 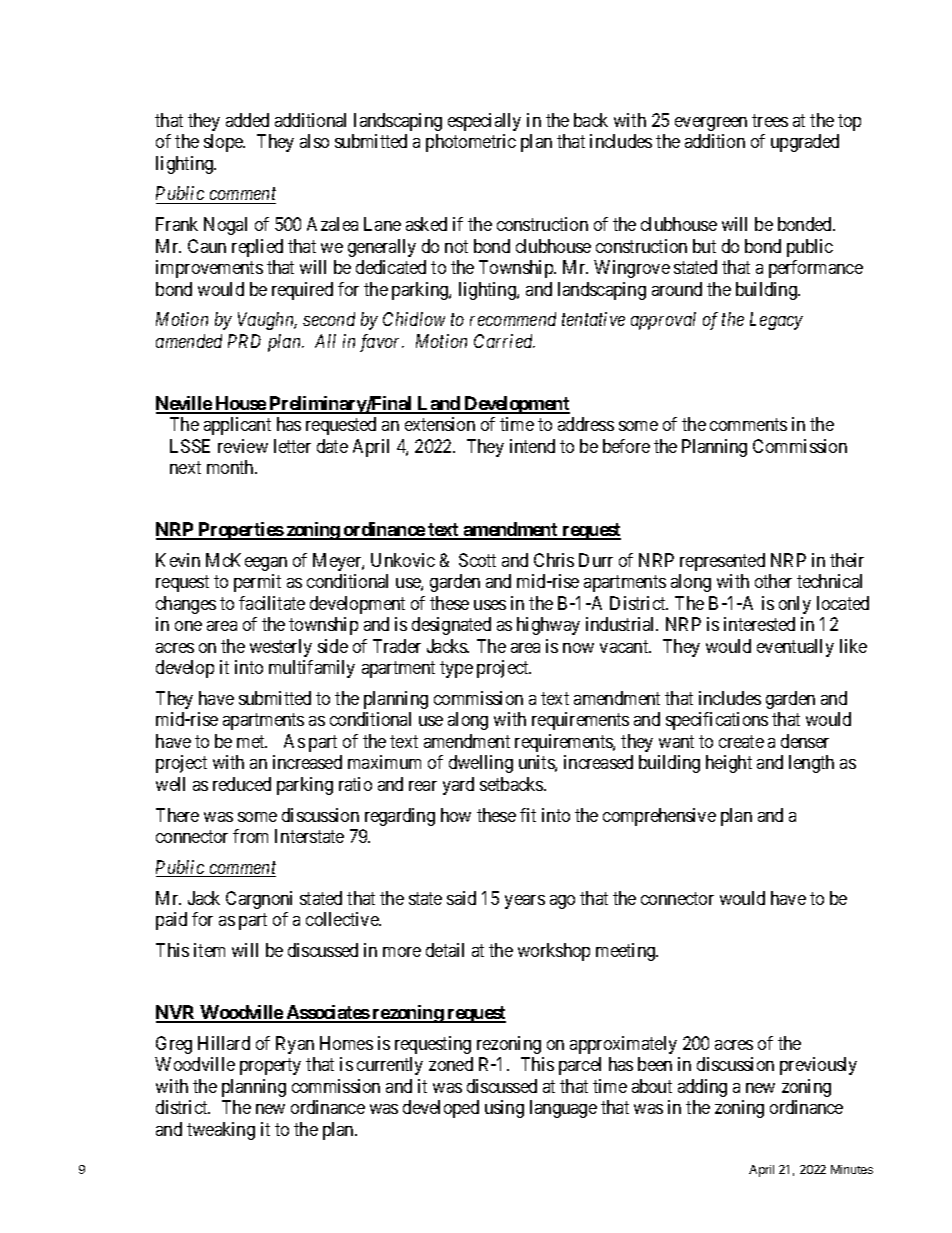 I want to click on tweaking, so click(x=221, y=1131).
